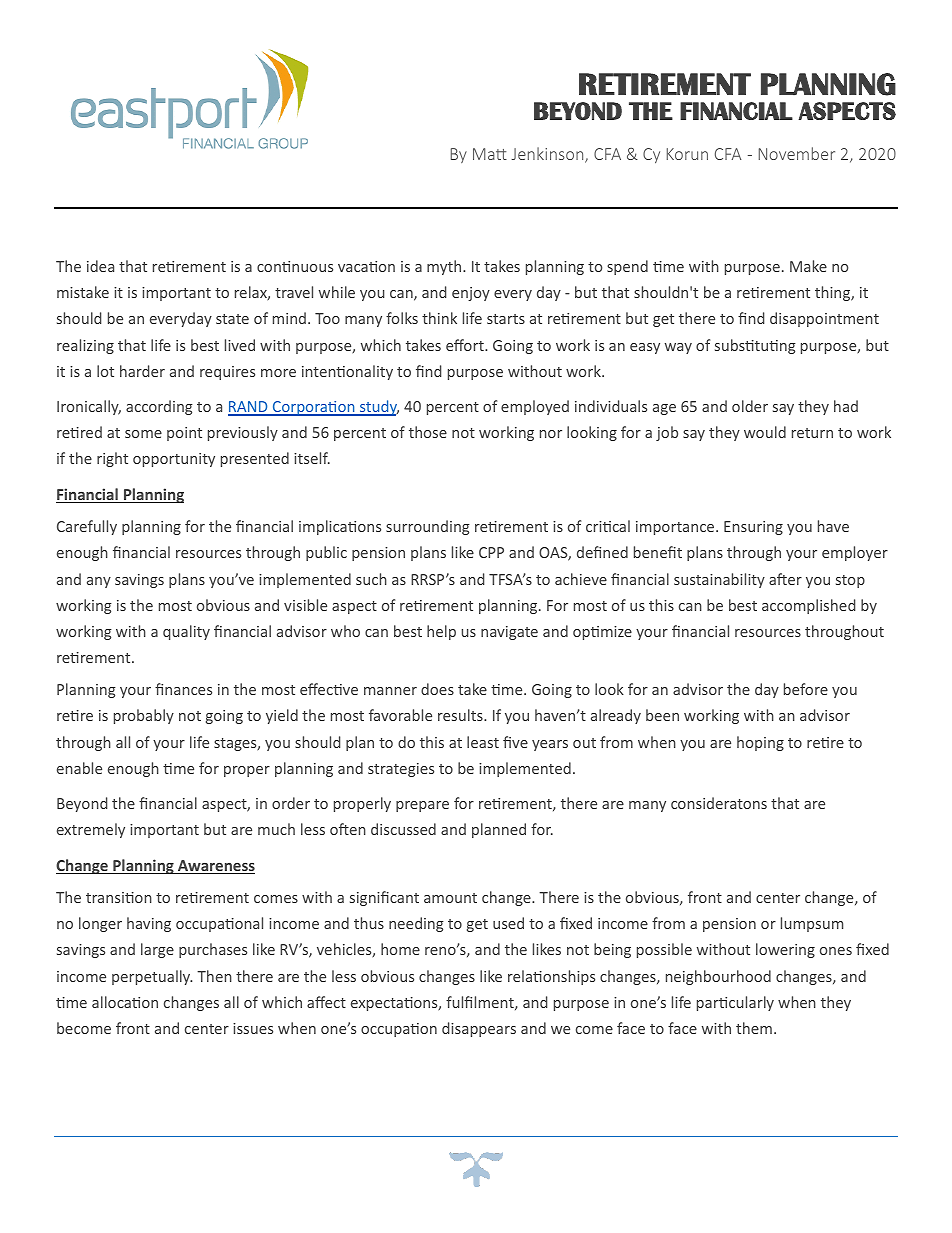 The height and width of the document is (1233, 952). I want to click on hoping, so click(760, 743).
